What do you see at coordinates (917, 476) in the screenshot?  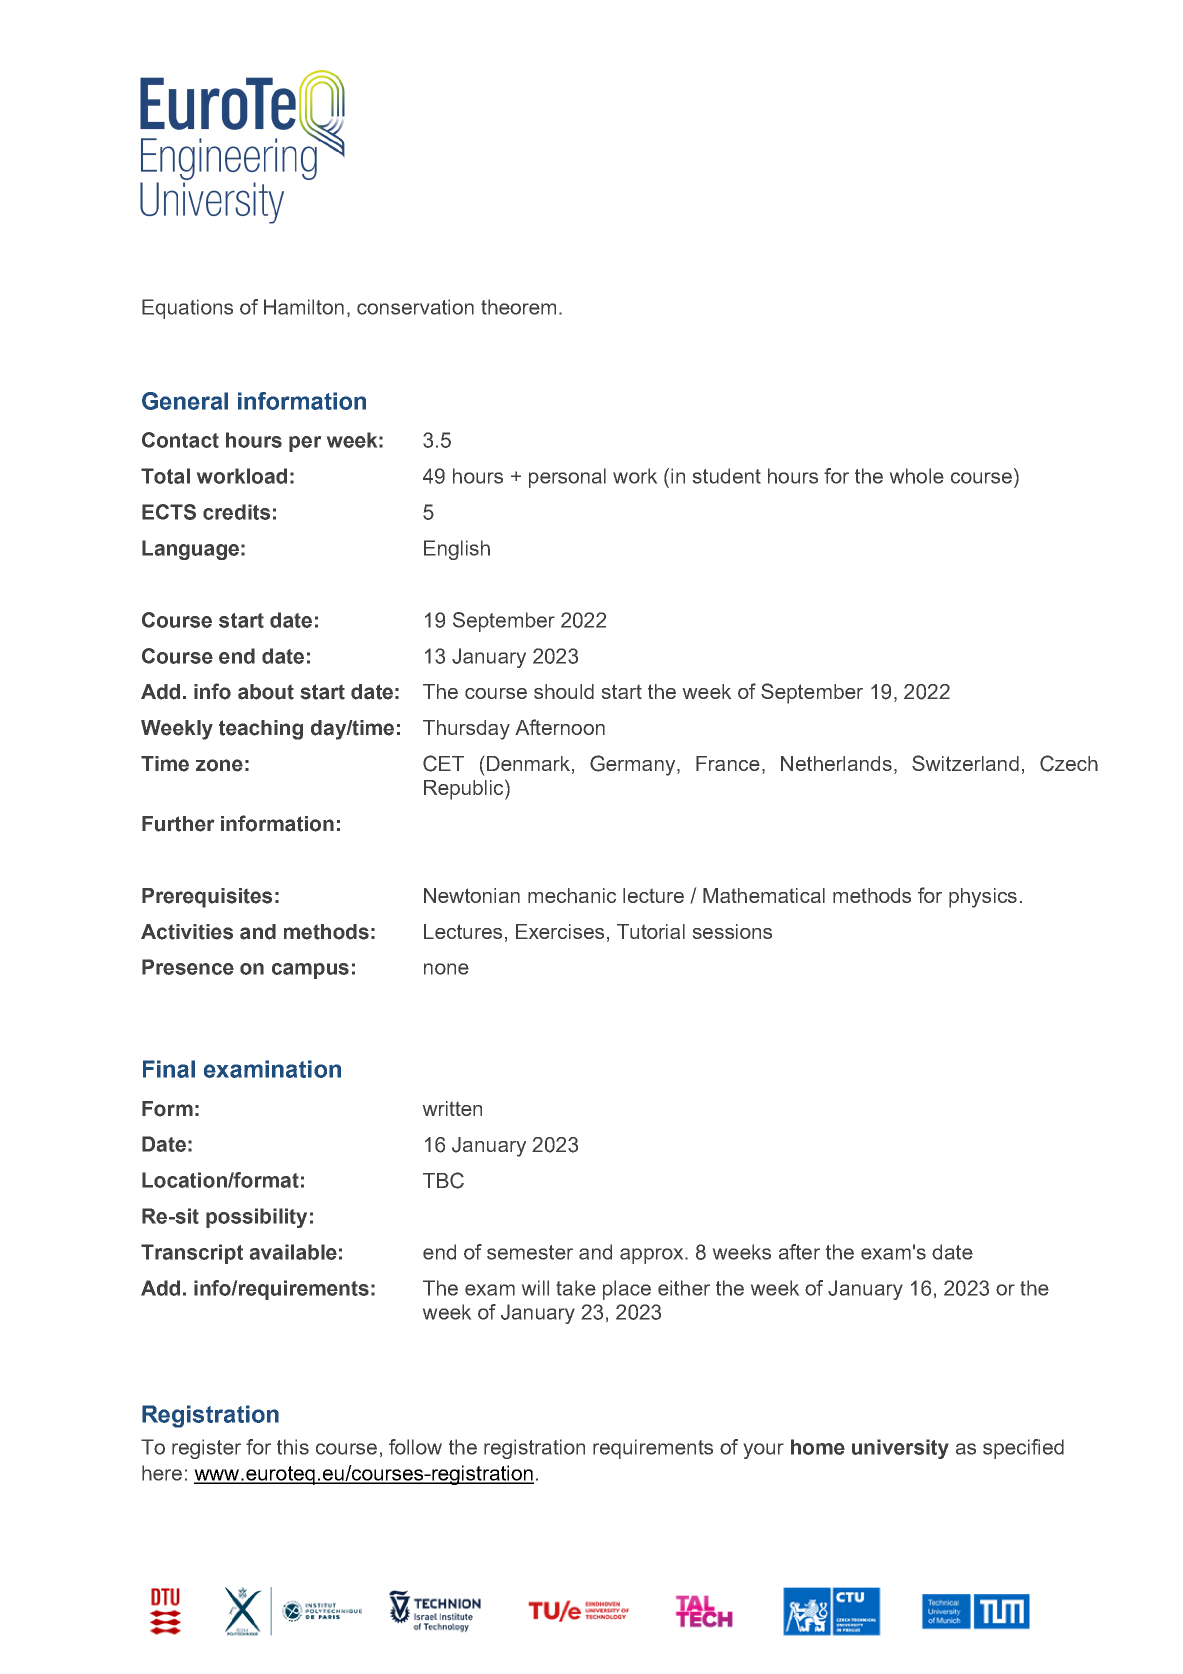 I see `whole` at bounding box center [917, 476].
